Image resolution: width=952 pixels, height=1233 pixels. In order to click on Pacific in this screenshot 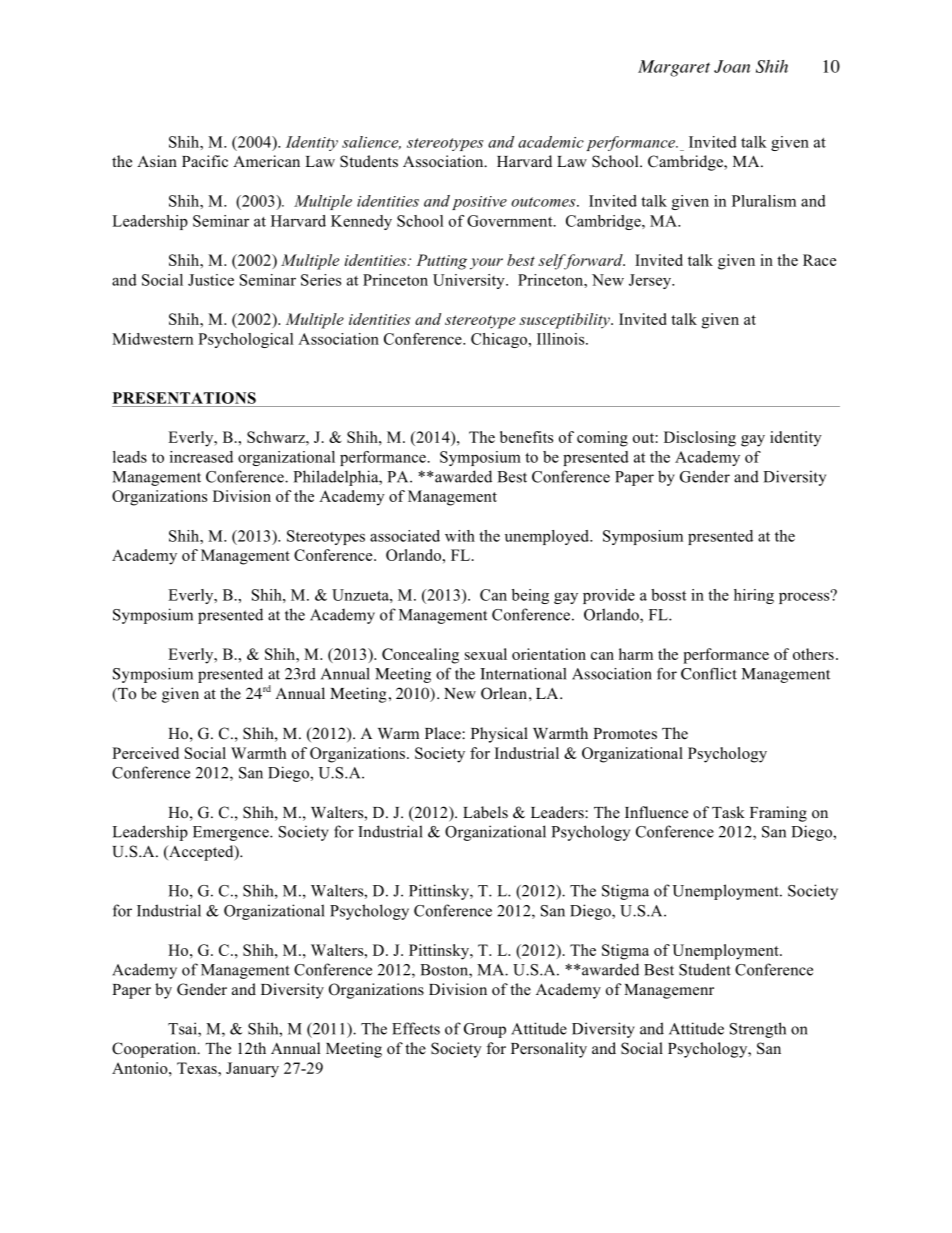, I will do `click(205, 161)`.
